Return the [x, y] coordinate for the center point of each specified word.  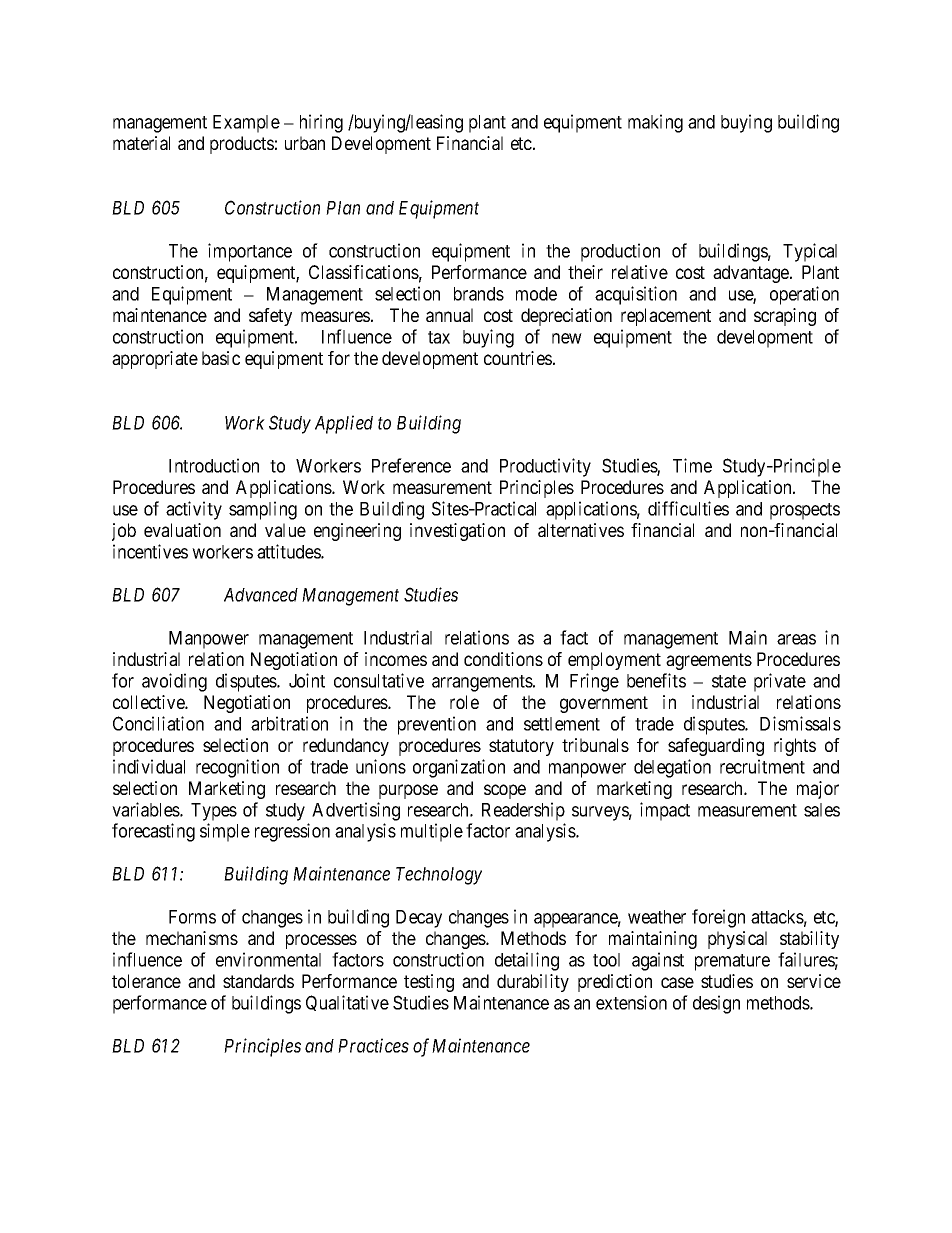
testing [429, 983]
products [242, 145]
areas [796, 639]
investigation [457, 532]
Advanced [261, 595]
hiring [321, 123]
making [655, 123]
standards [258, 981]
